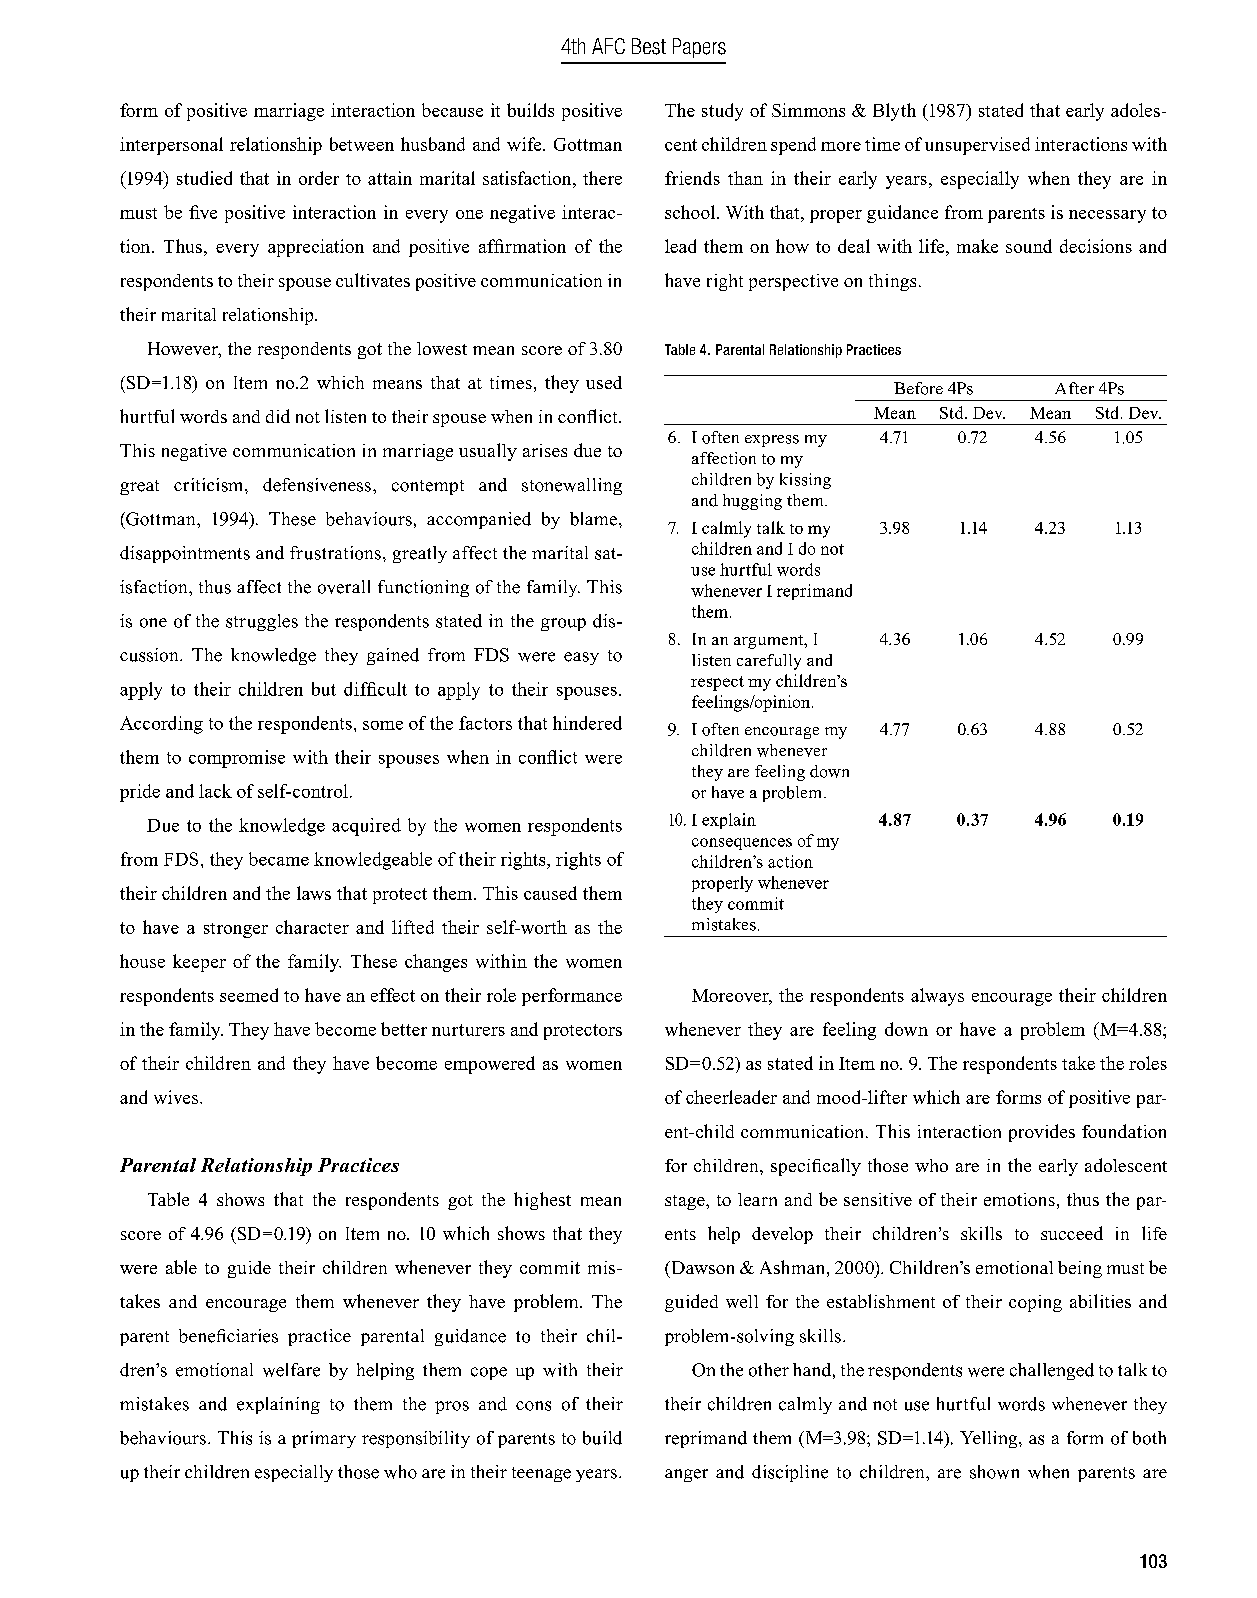 Image resolution: width=1257 pixels, height=1598 pixels. I want to click on stage, so click(686, 1202).
